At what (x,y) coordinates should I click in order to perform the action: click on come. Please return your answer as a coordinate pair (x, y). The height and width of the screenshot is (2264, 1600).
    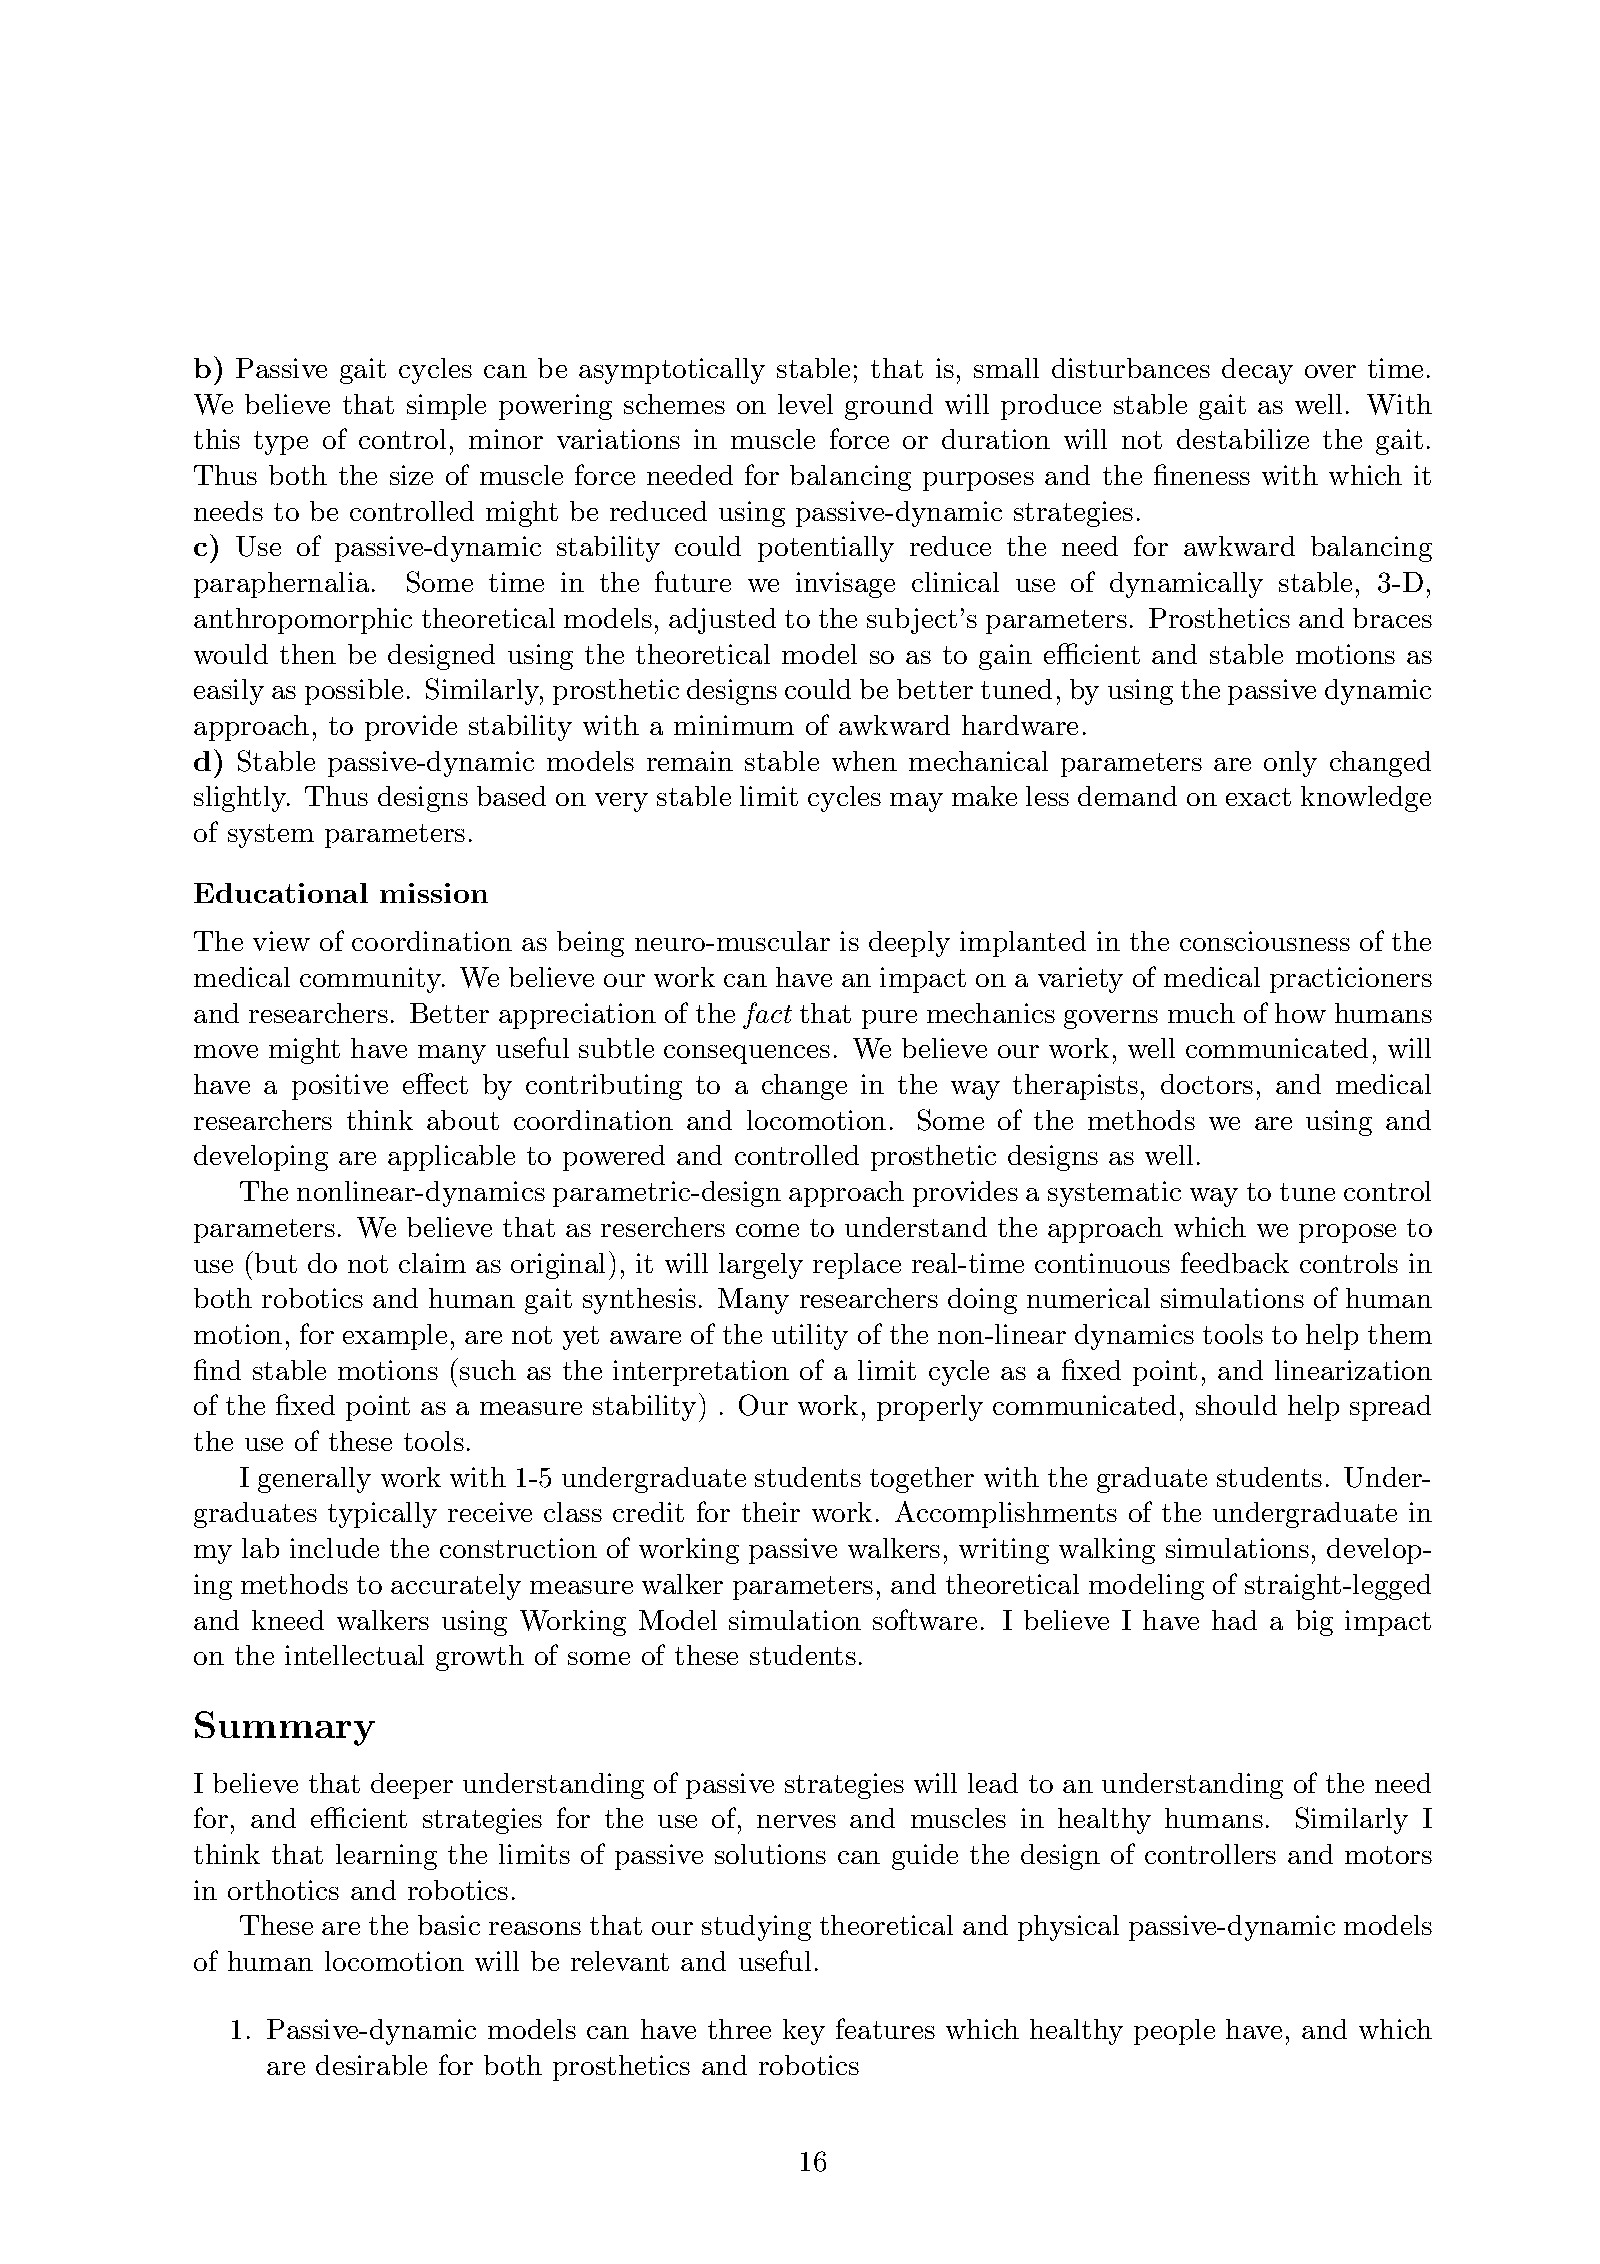
    Looking at the image, I should click on (767, 1230).
